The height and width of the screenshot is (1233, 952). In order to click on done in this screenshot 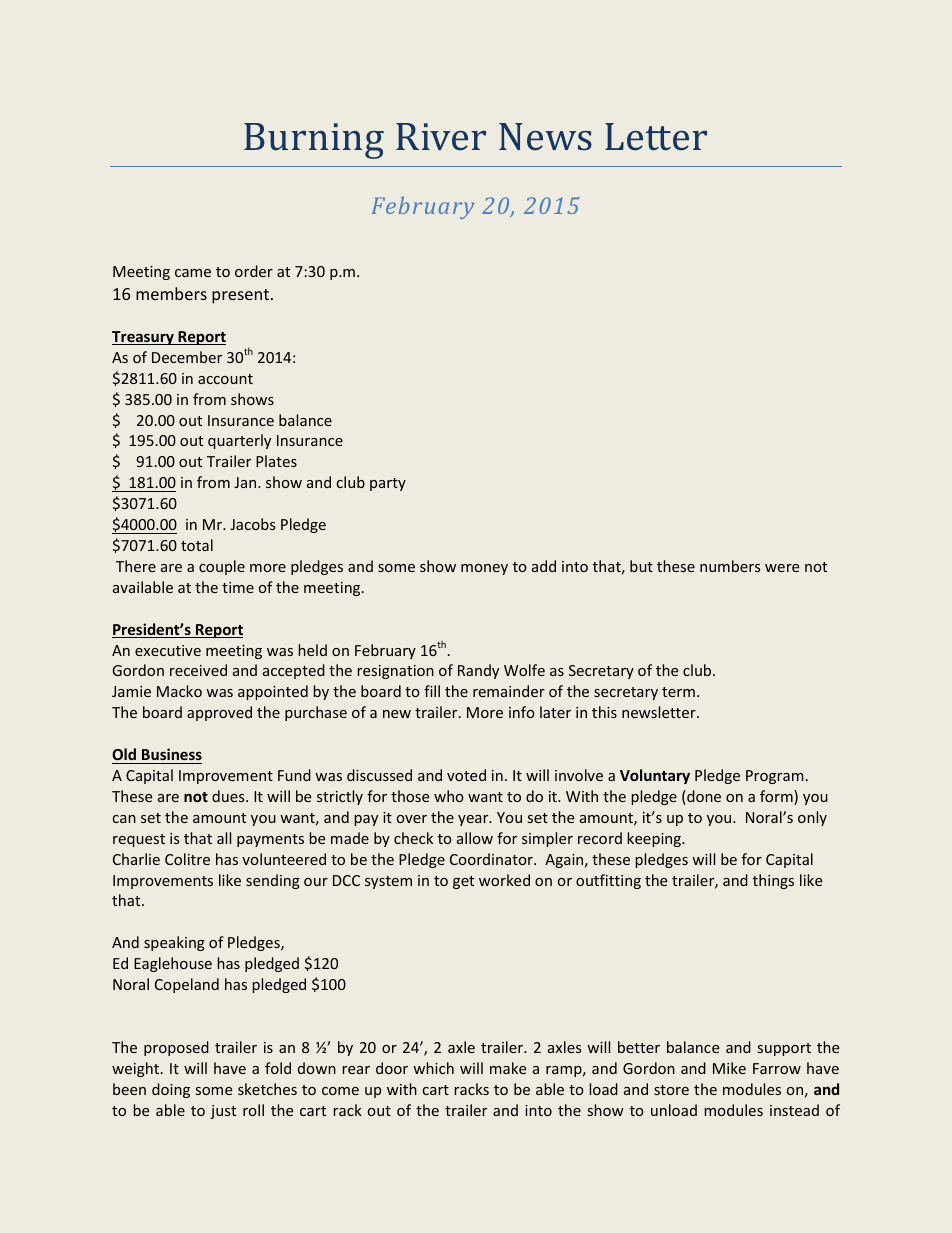, I will do `click(703, 797)`.
